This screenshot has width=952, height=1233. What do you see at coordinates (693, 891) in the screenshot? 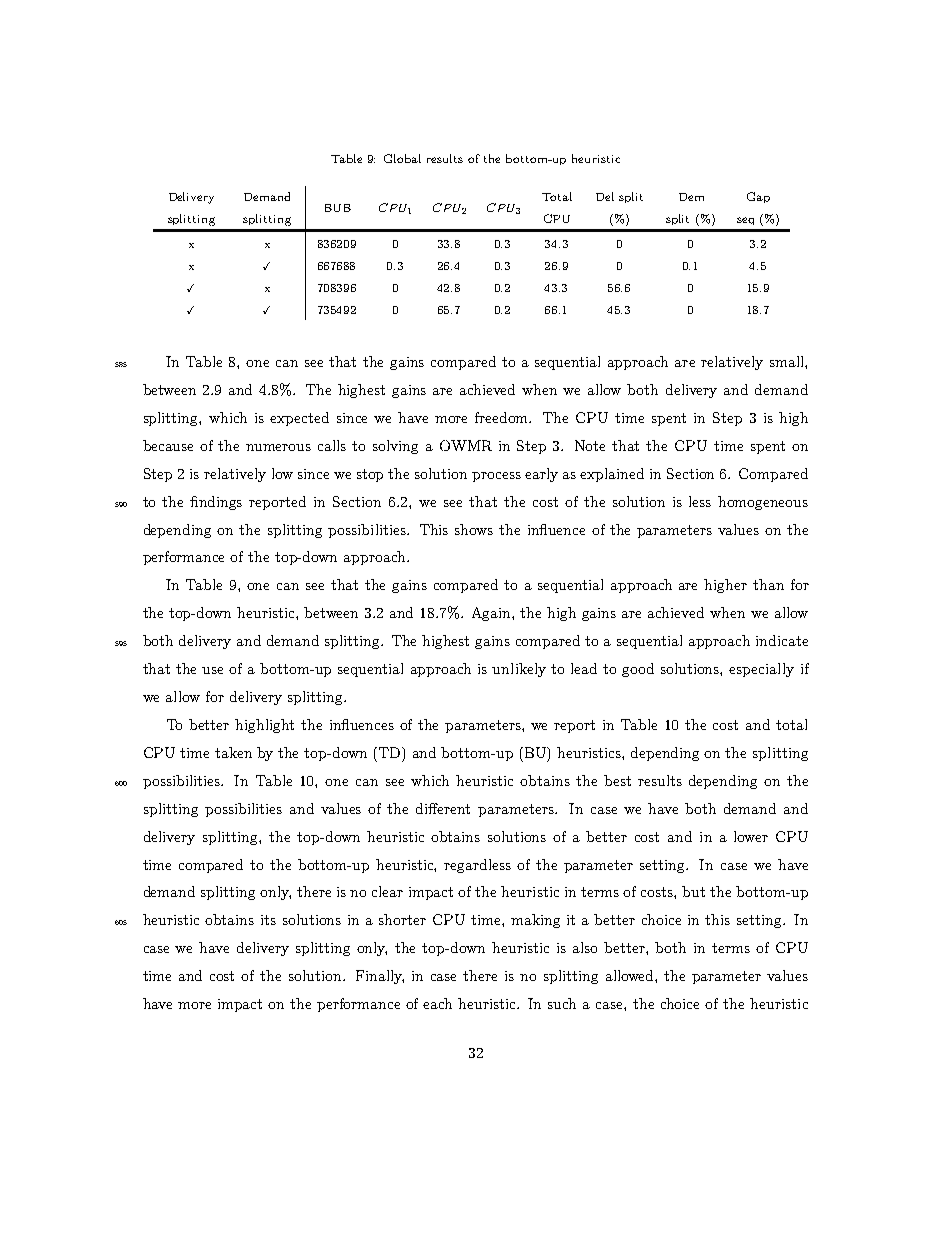
I see `but` at bounding box center [693, 891].
